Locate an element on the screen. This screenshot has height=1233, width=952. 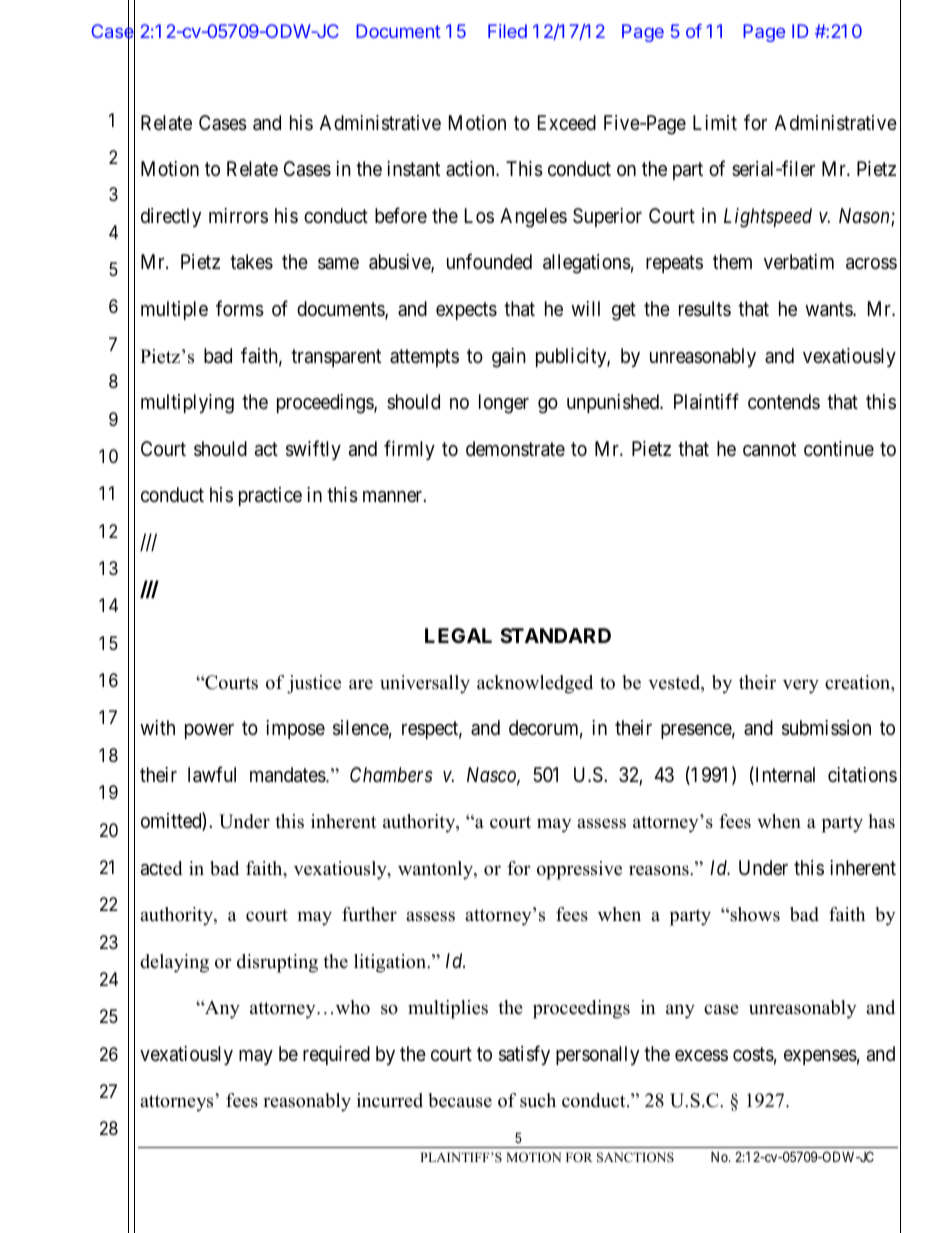
reasons is located at coordinates (660, 870).
